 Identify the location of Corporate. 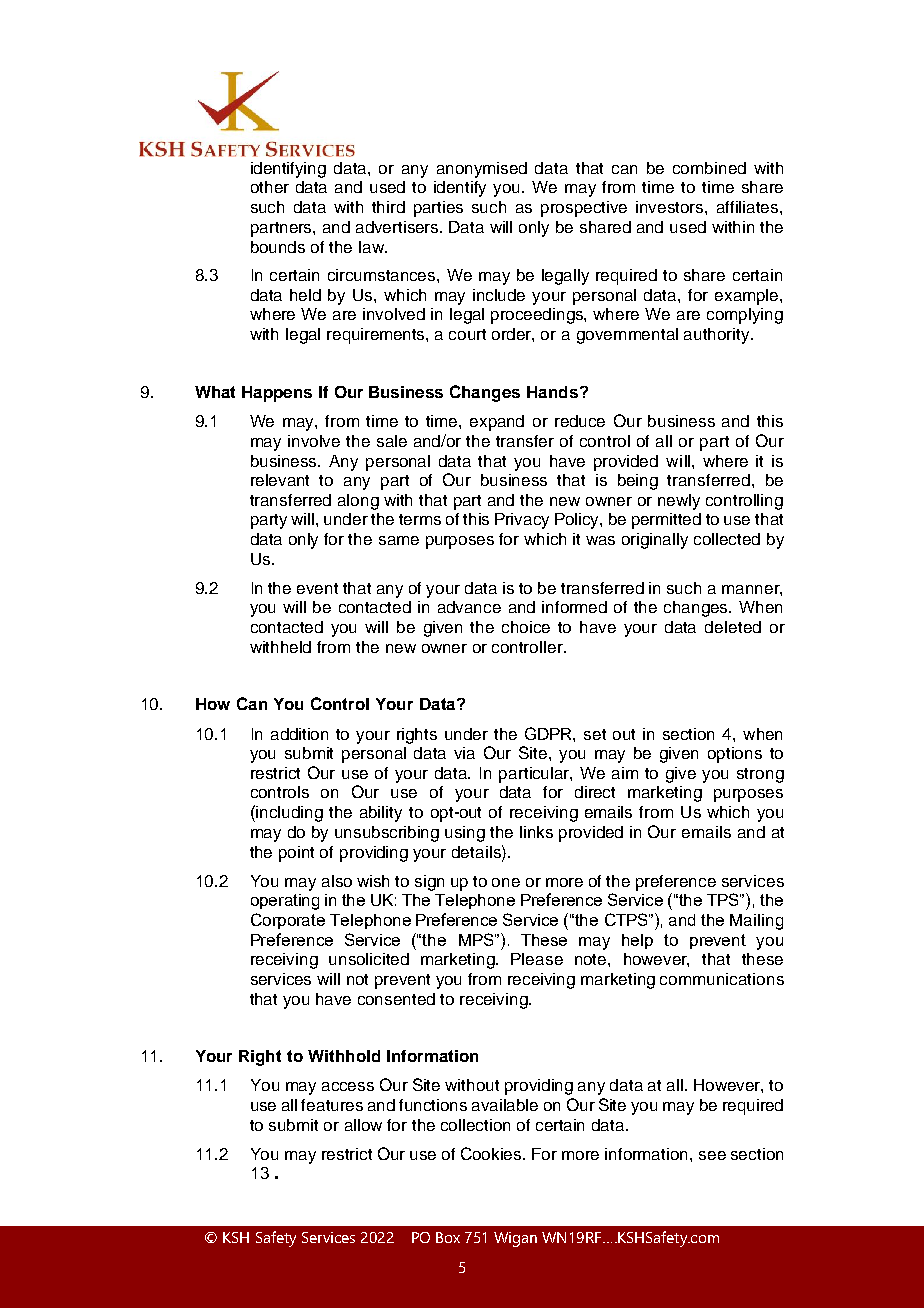
(288, 921).
